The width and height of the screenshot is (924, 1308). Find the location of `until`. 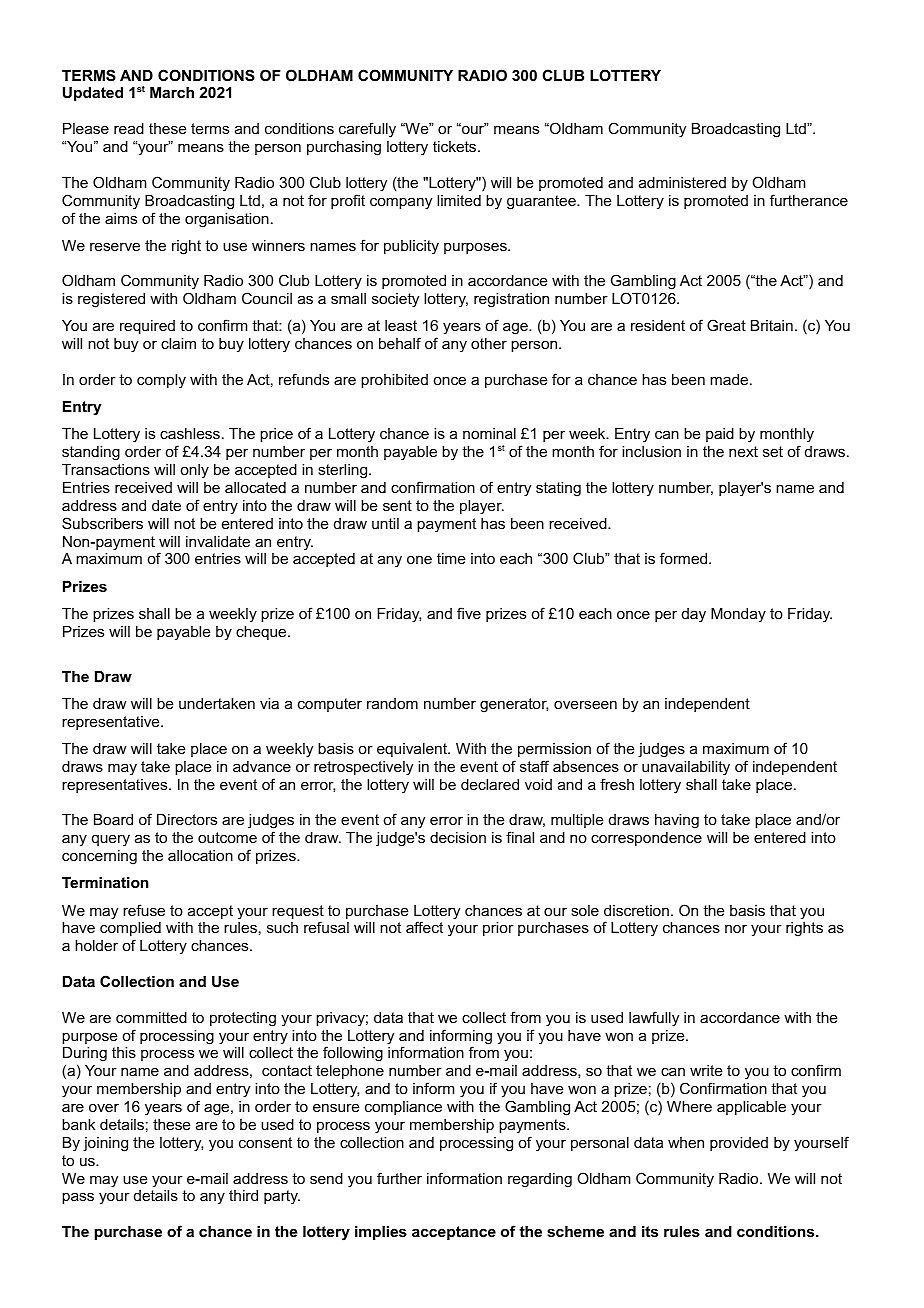

until is located at coordinates (385, 523).
